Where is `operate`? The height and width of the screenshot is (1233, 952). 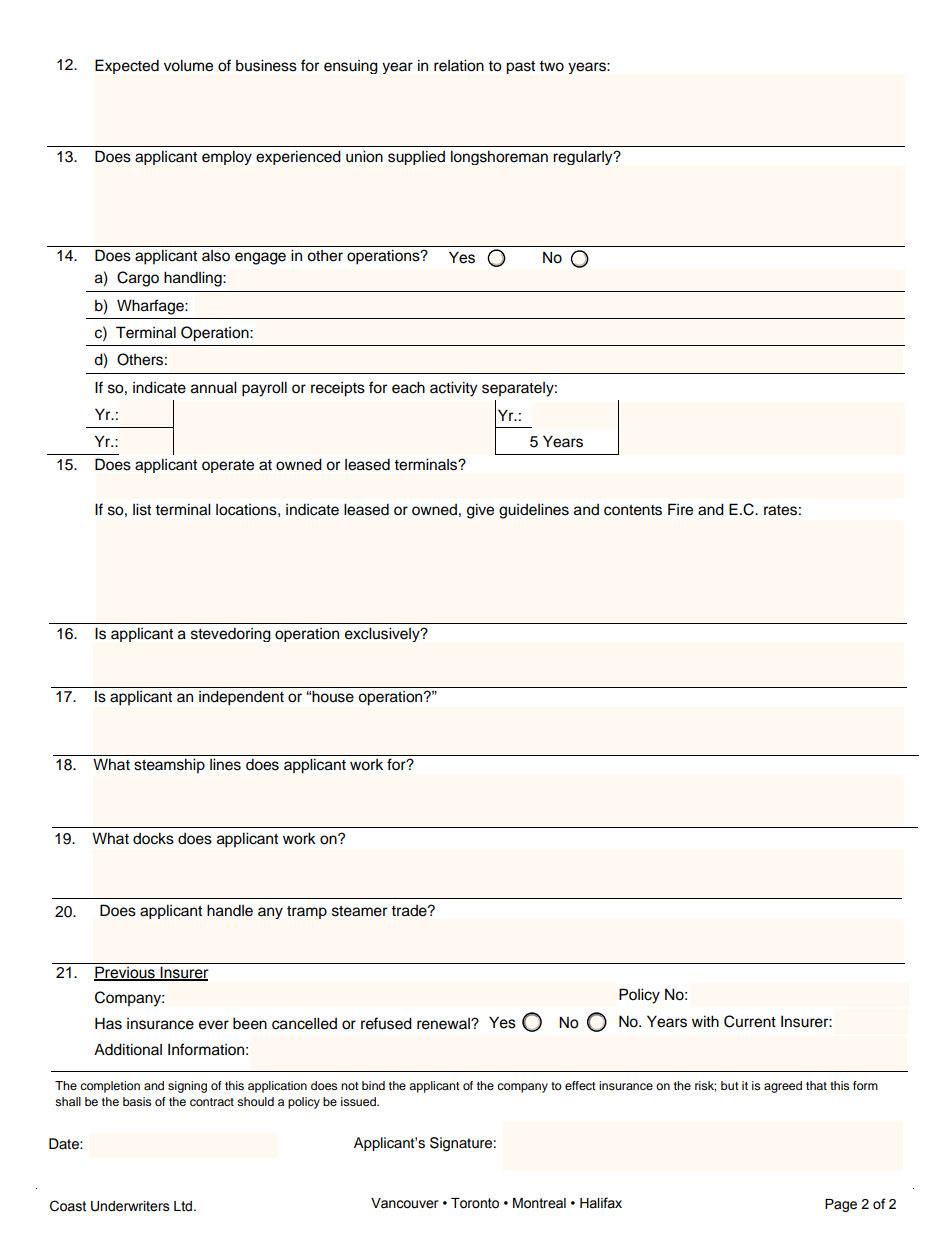 operate is located at coordinates (228, 466).
